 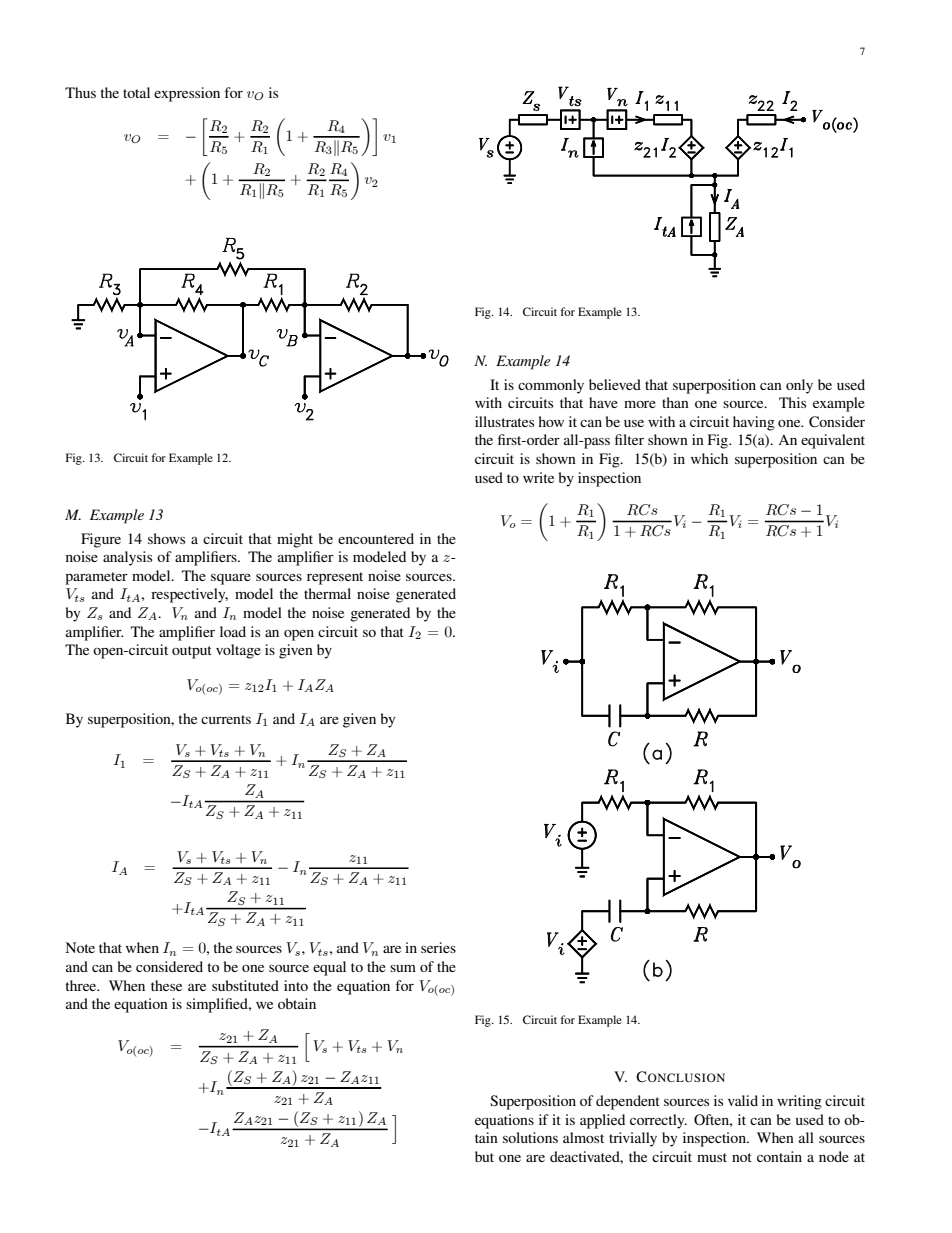 I want to click on illustrates, so click(x=504, y=421).
